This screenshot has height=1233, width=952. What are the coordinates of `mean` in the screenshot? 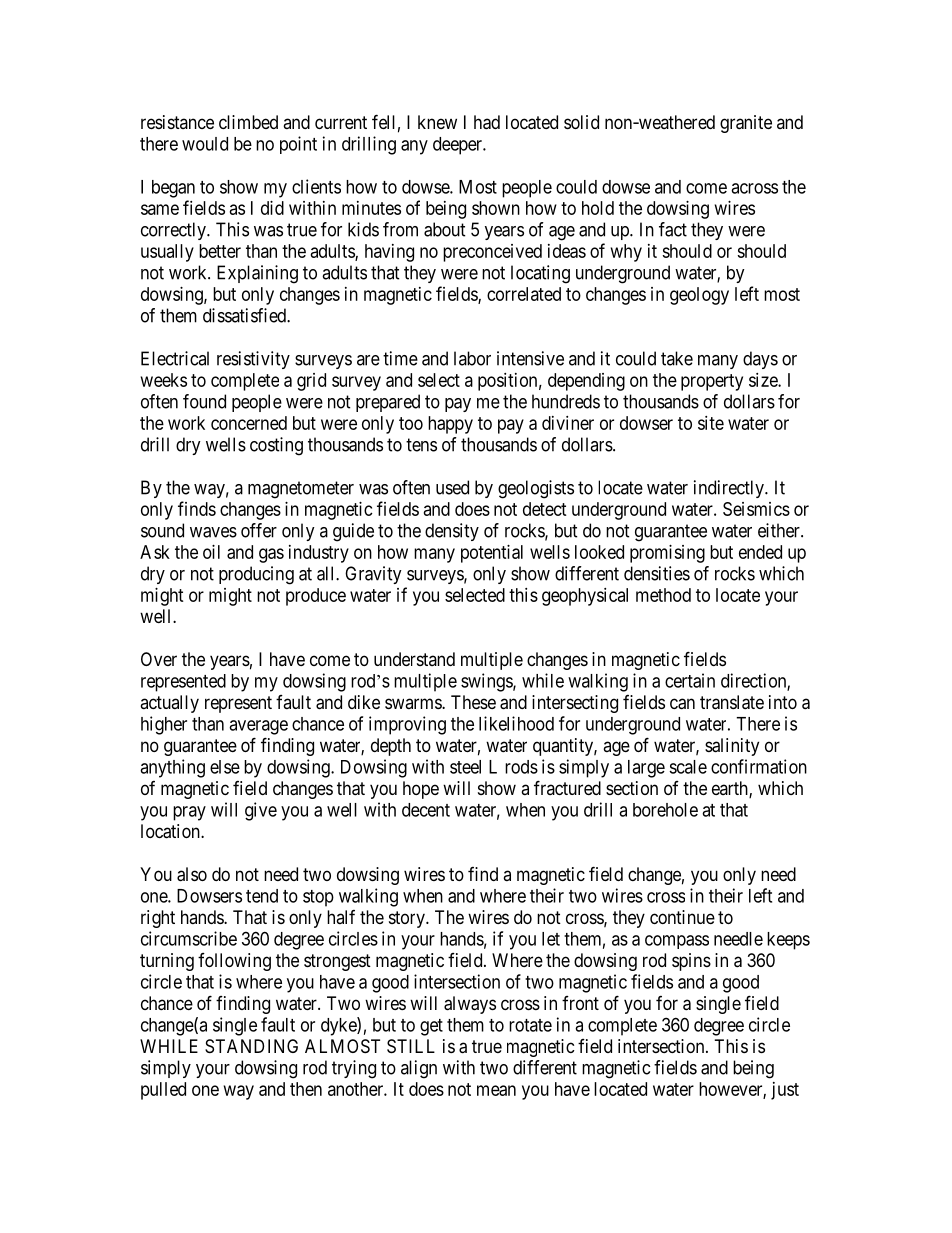 It's located at (496, 1090).
